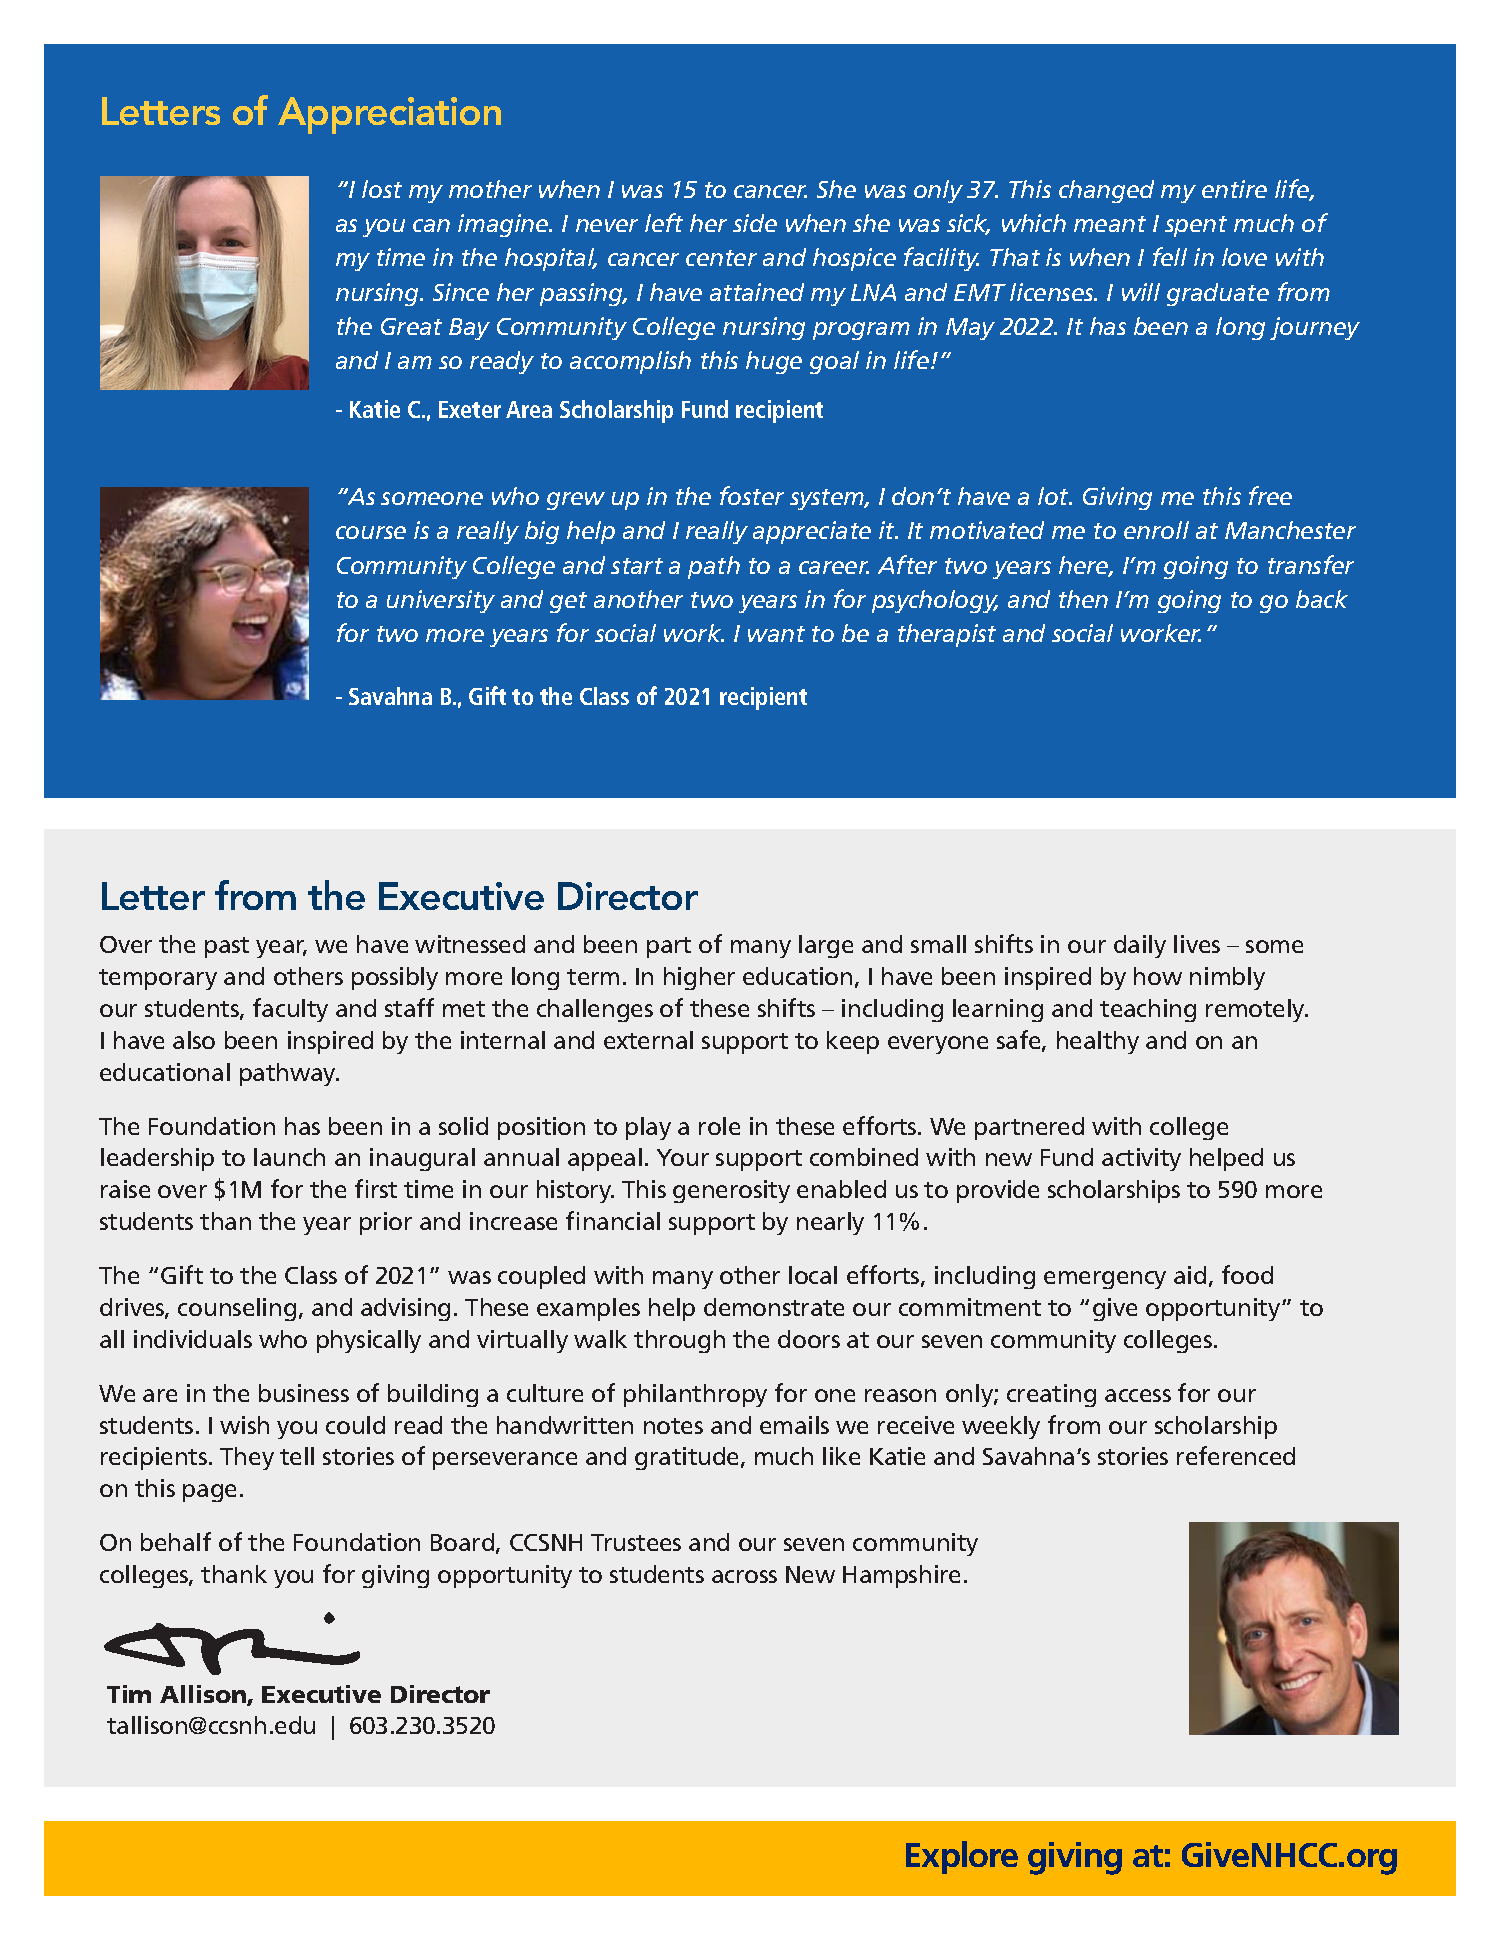 Image resolution: width=1500 pixels, height=1941 pixels. What do you see at coordinates (176, 1541) in the page?
I see `behalf` at bounding box center [176, 1541].
